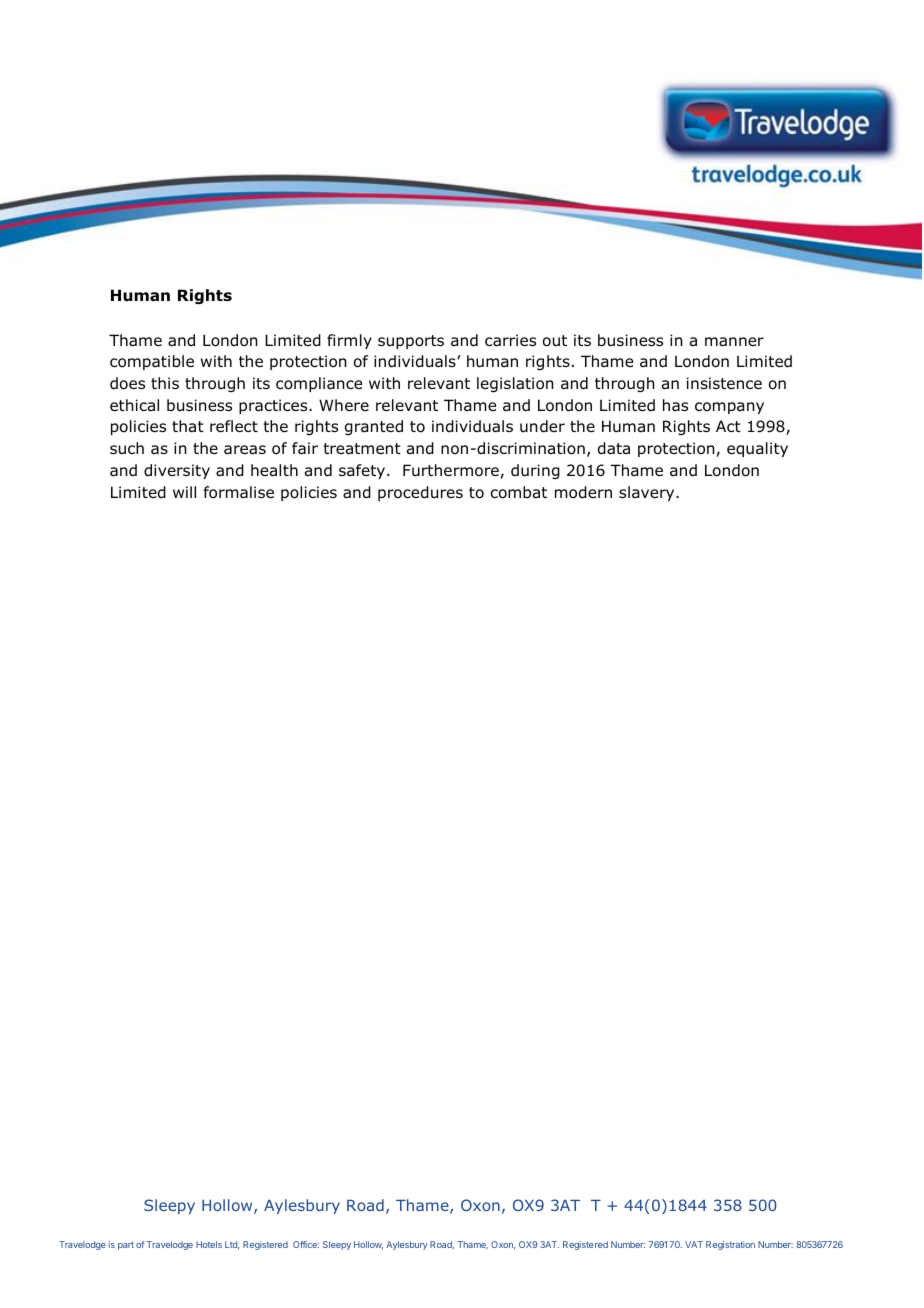 The image size is (924, 1308). I want to click on procedures, so click(420, 493).
